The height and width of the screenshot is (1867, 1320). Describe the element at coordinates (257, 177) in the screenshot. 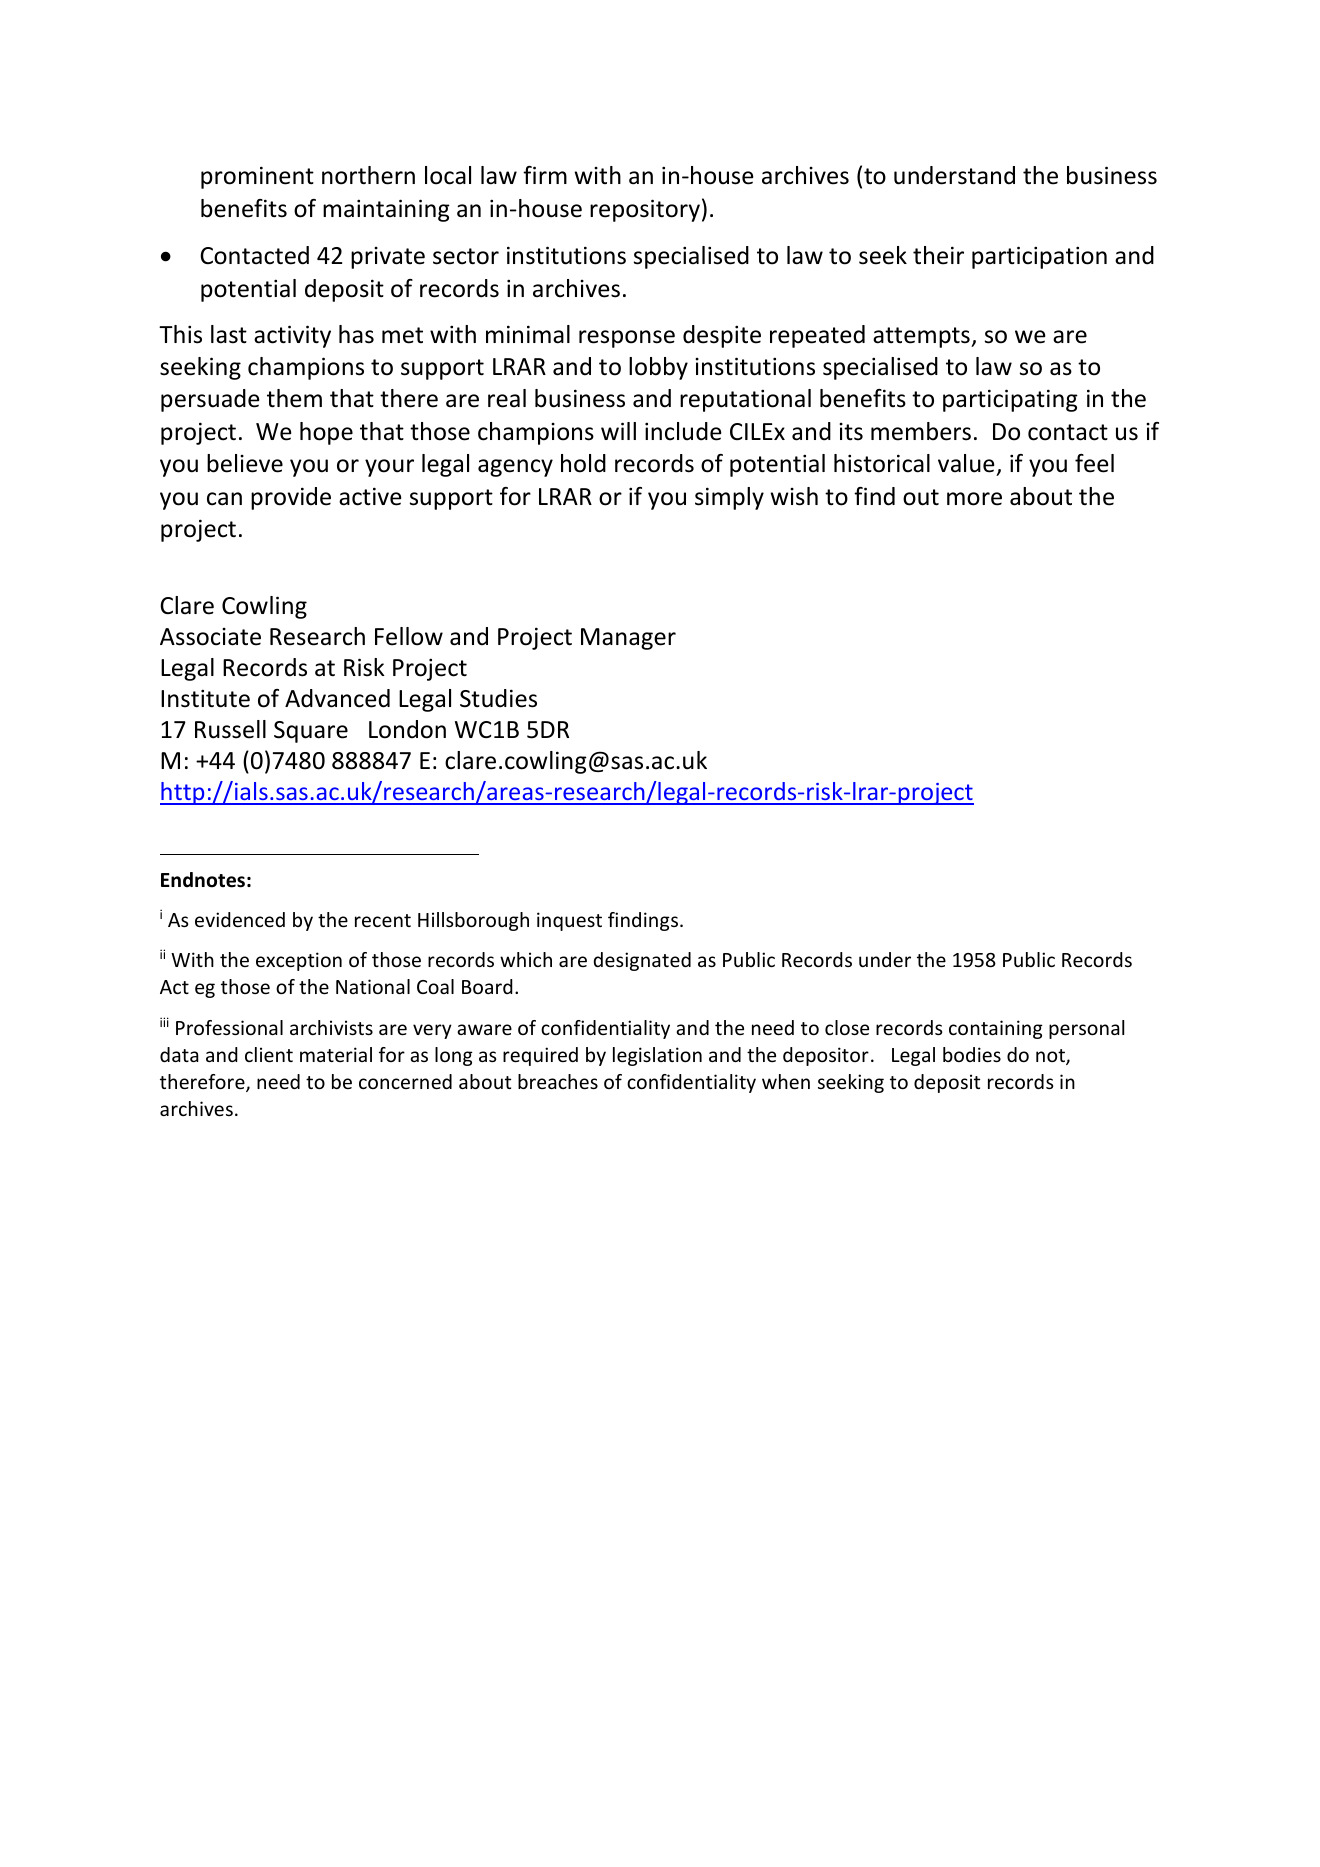

I see `prominent` at that location.
